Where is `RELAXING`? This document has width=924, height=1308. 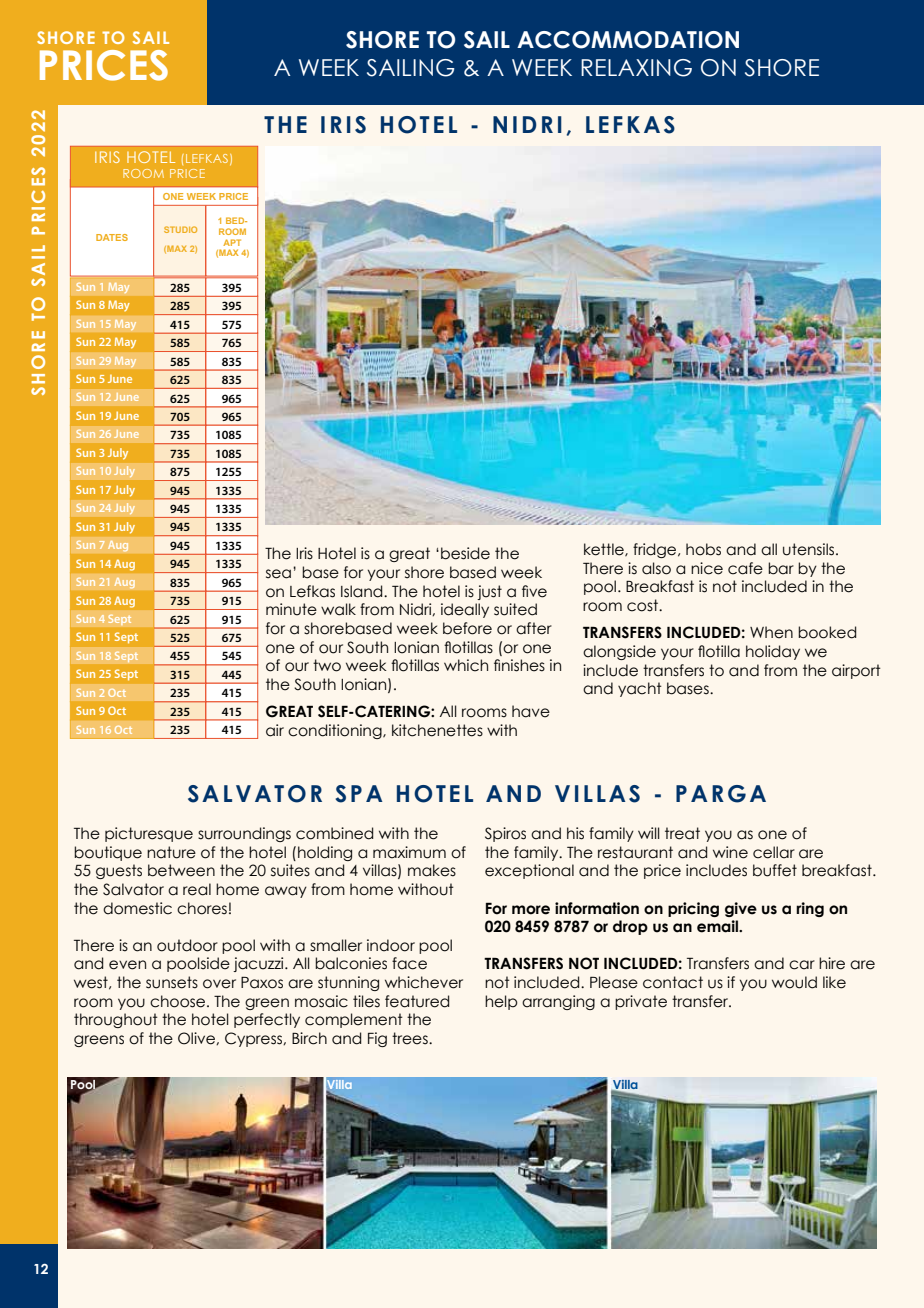
RELAXING is located at coordinates (636, 68).
